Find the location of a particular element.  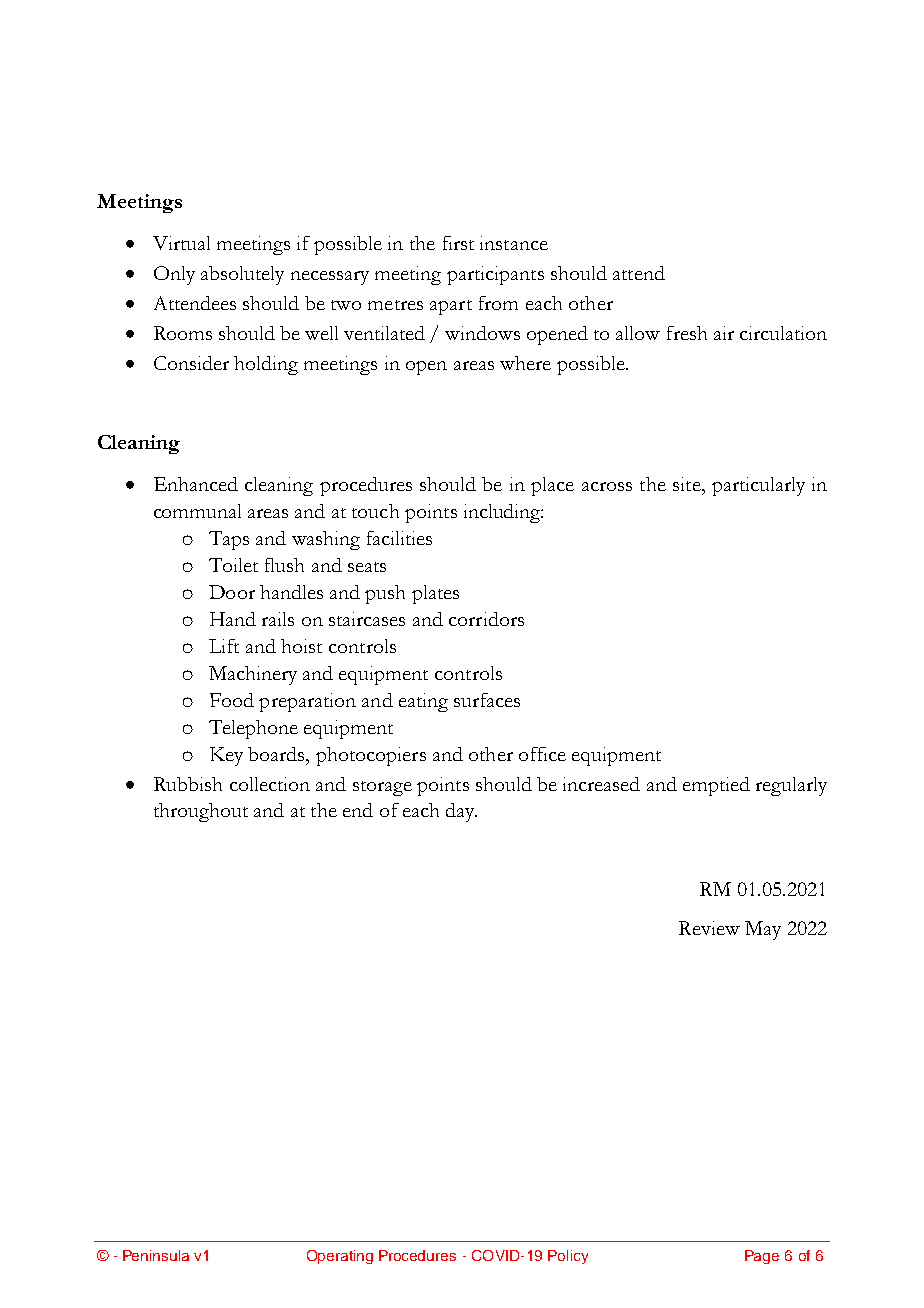

fresh is located at coordinates (687, 333).
